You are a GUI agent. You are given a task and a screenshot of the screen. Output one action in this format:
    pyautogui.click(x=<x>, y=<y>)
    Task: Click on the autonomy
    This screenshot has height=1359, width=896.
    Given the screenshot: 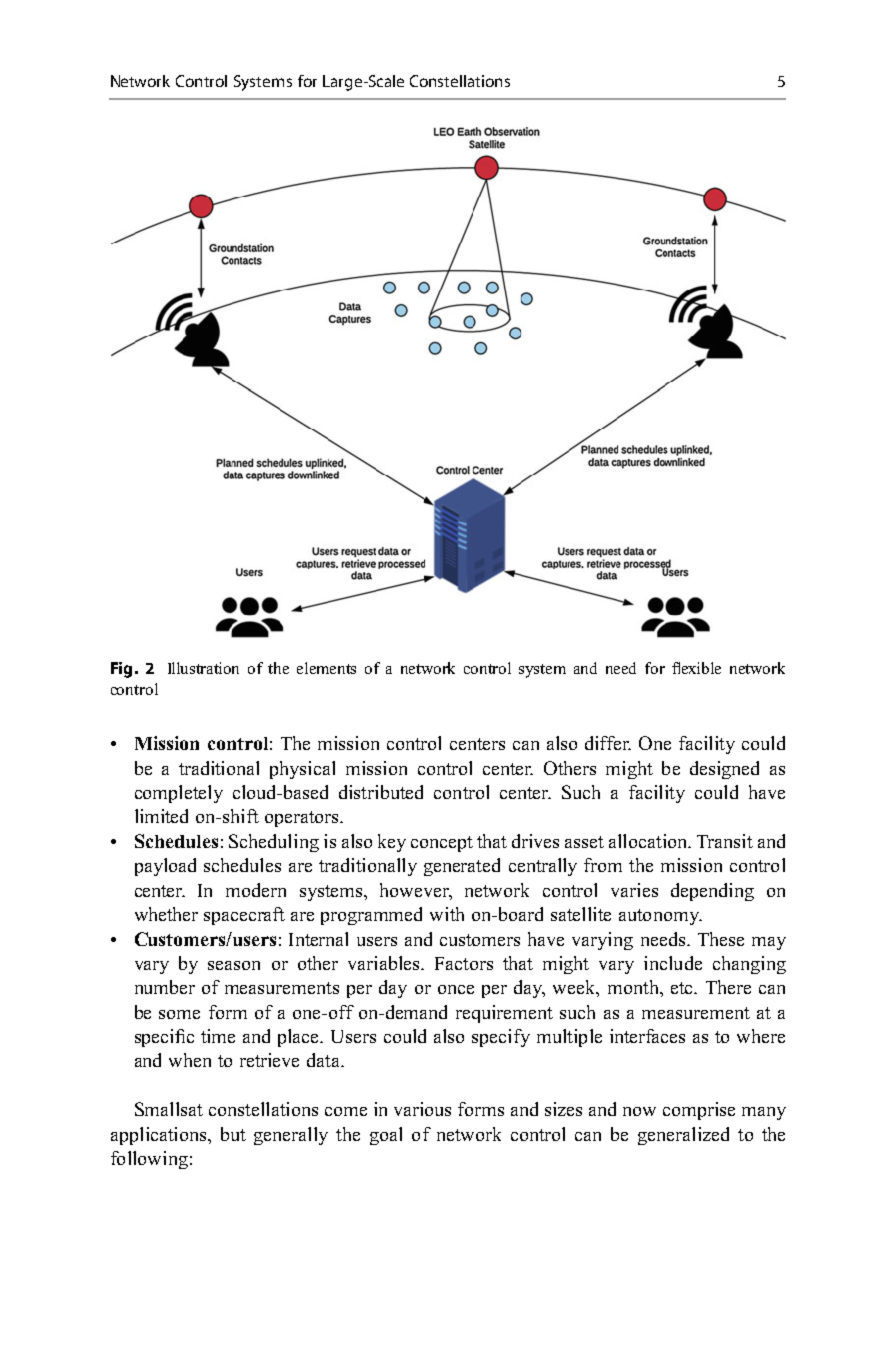 What is the action you would take?
    pyautogui.click(x=660, y=917)
